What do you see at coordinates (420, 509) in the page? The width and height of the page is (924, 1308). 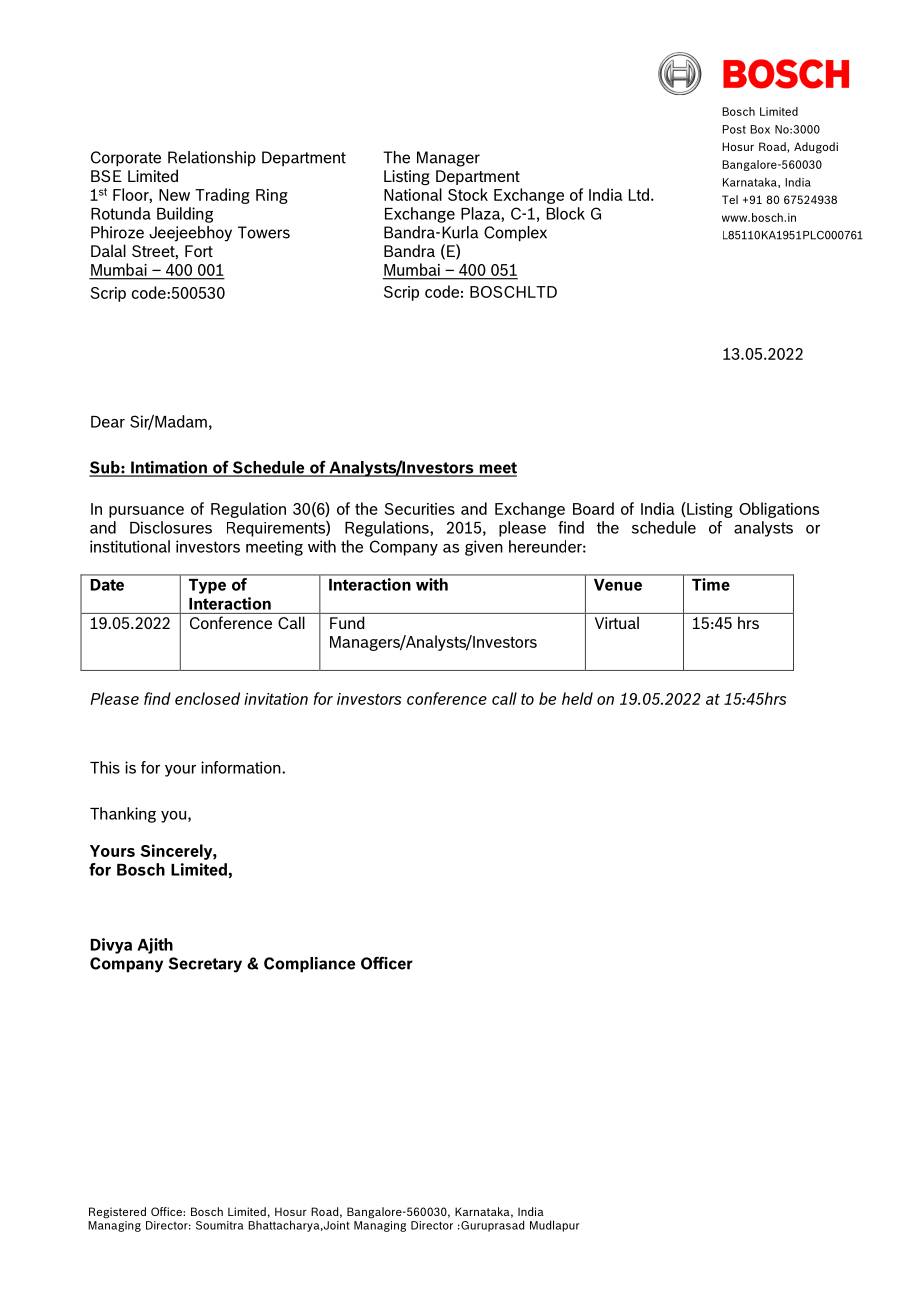 I see `Securities` at bounding box center [420, 509].
